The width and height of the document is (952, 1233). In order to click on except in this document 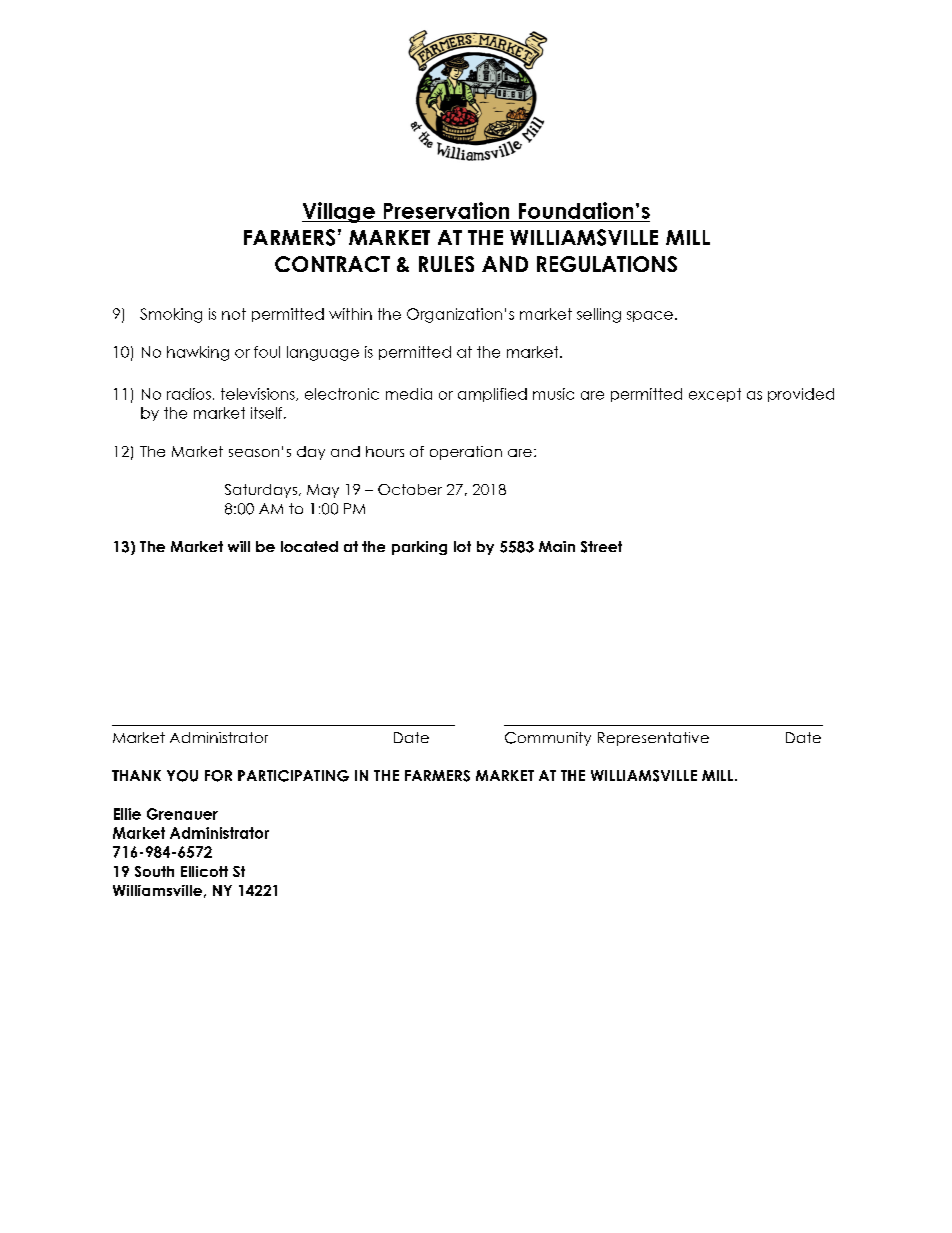, I will do `click(715, 395)`.
